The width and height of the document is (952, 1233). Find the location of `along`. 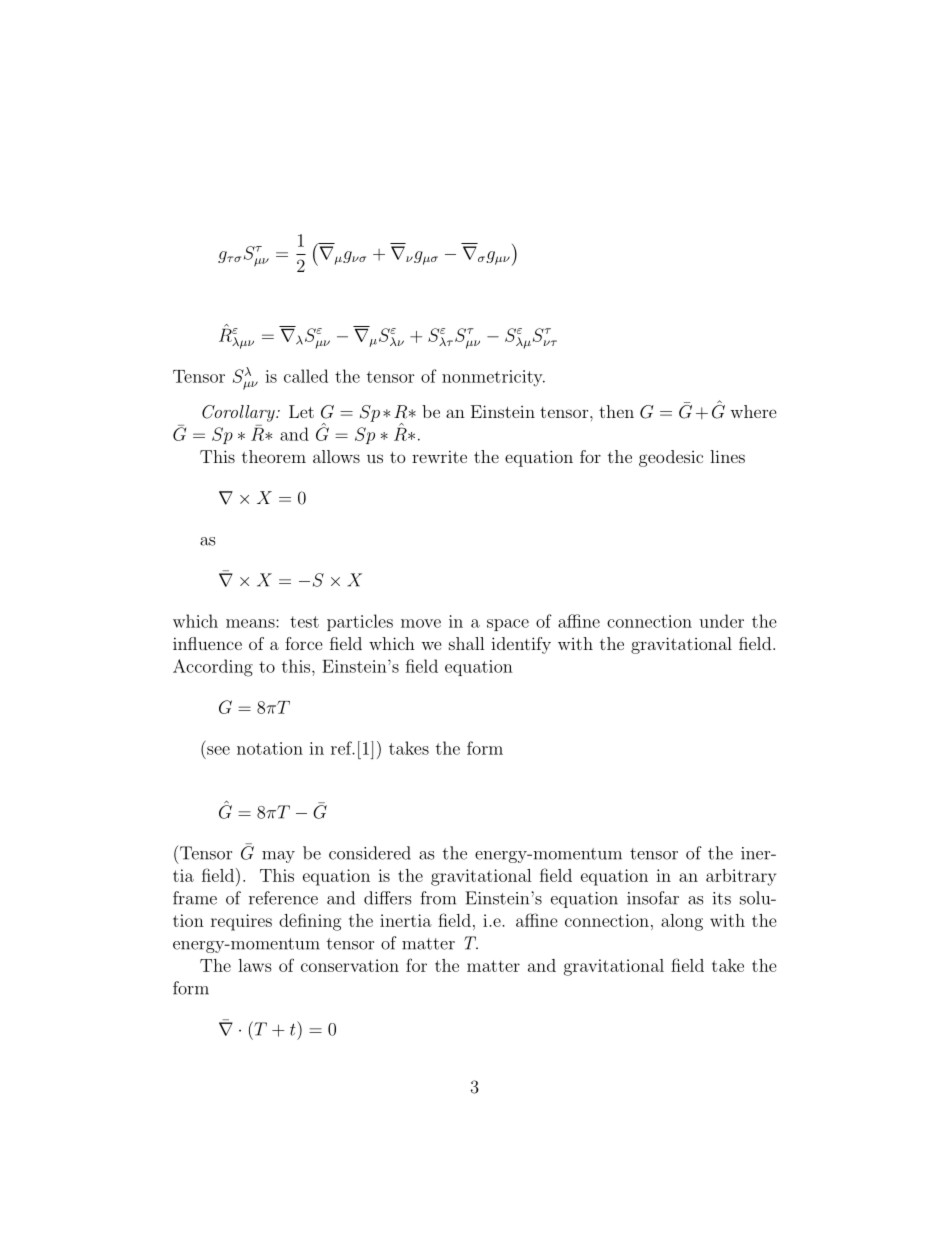

along is located at coordinates (682, 922).
